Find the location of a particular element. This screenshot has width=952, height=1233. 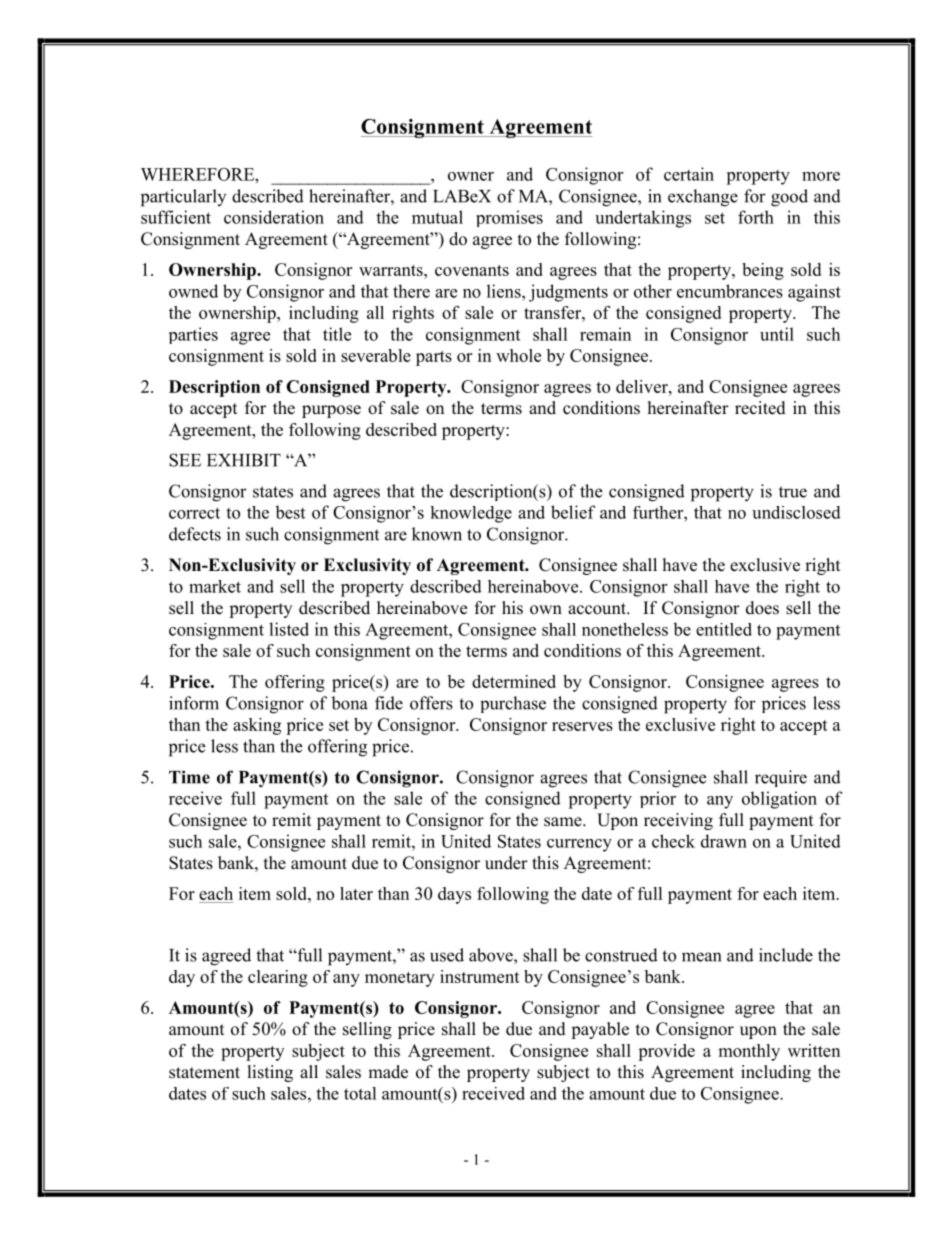

same is located at coordinates (564, 822).
